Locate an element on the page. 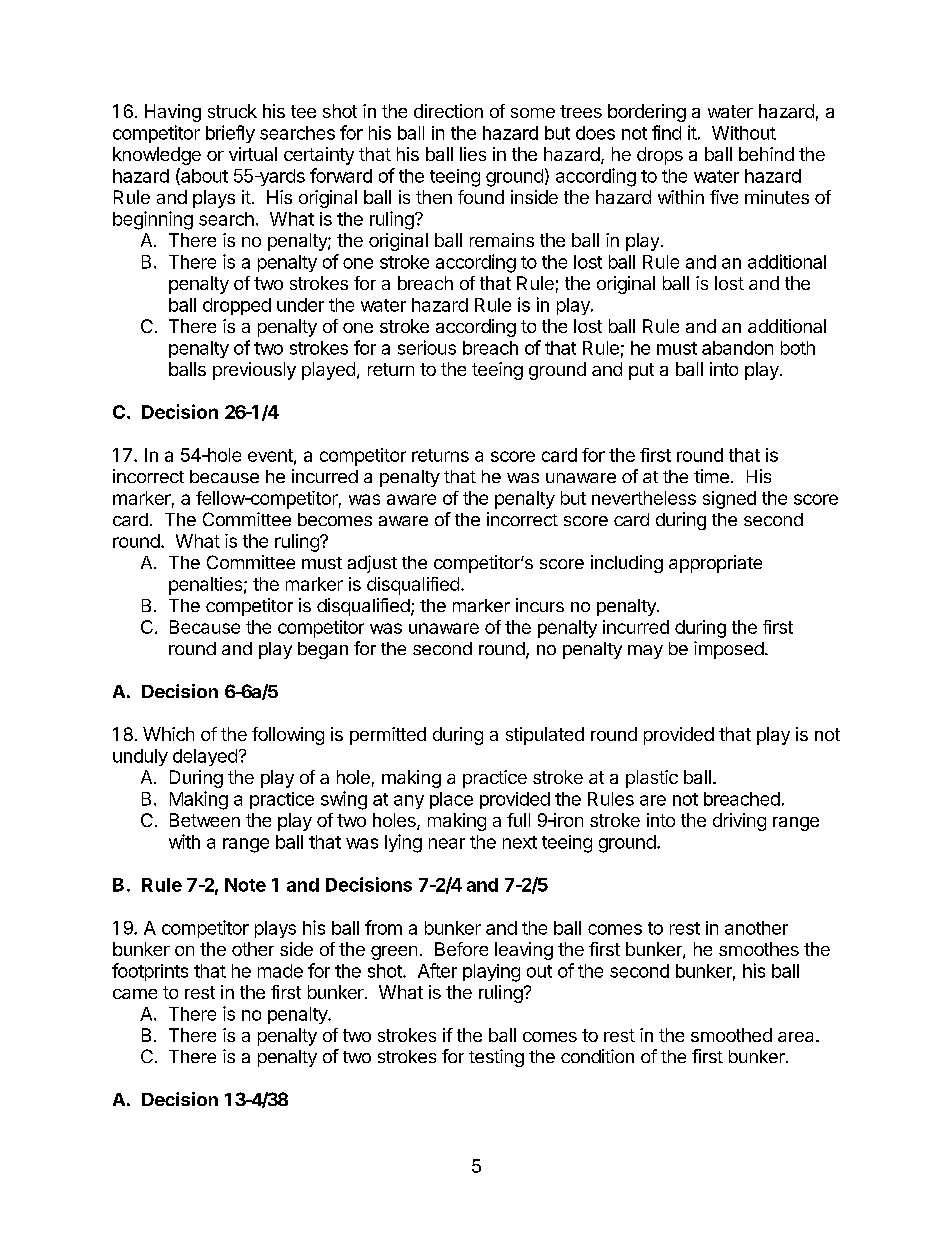 This page has width=952, height=1233. behind is located at coordinates (766, 154).
